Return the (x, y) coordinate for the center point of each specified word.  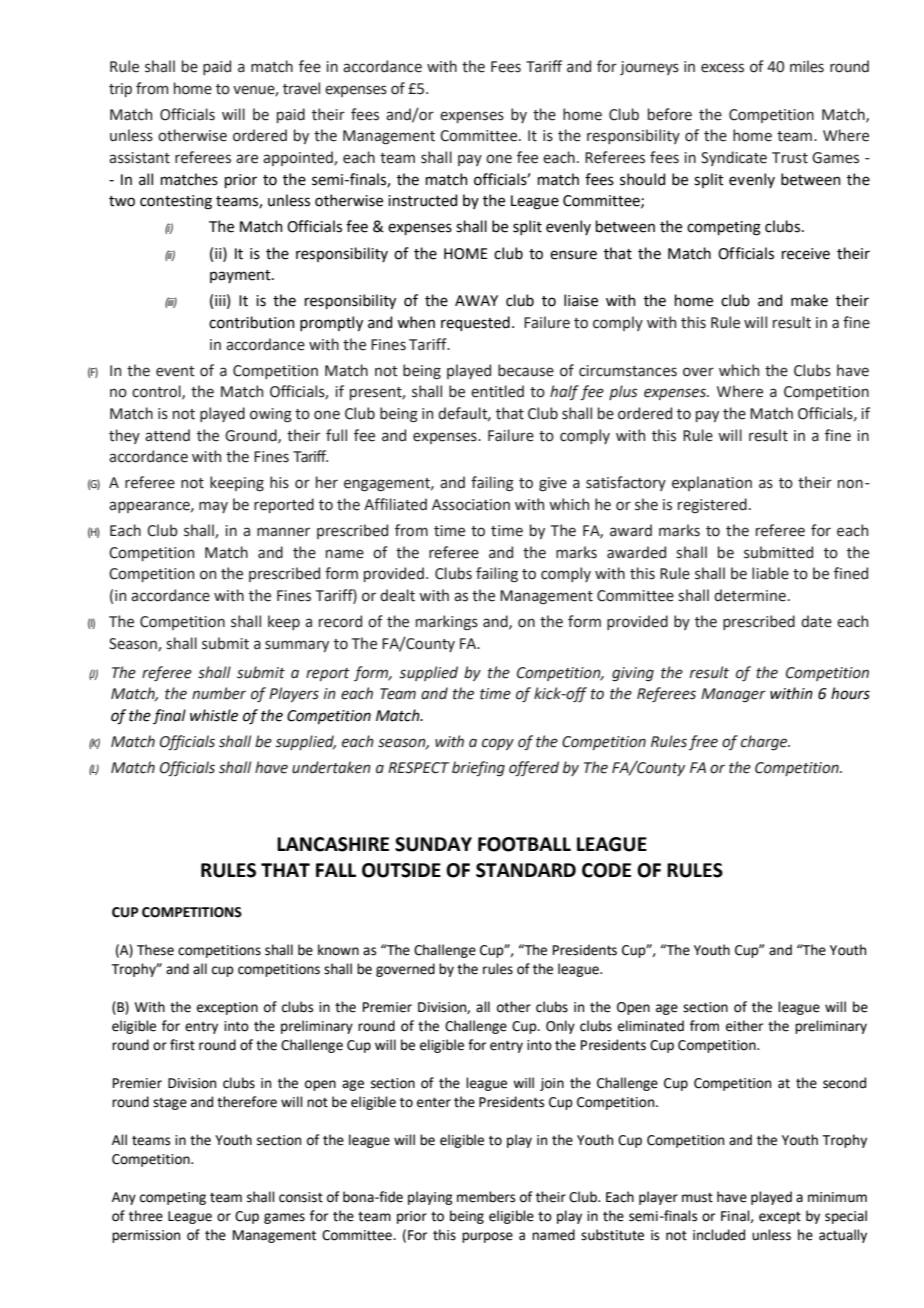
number (219, 693)
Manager (733, 695)
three (146, 1216)
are (247, 159)
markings (447, 622)
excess (722, 68)
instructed (422, 200)
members (486, 1197)
